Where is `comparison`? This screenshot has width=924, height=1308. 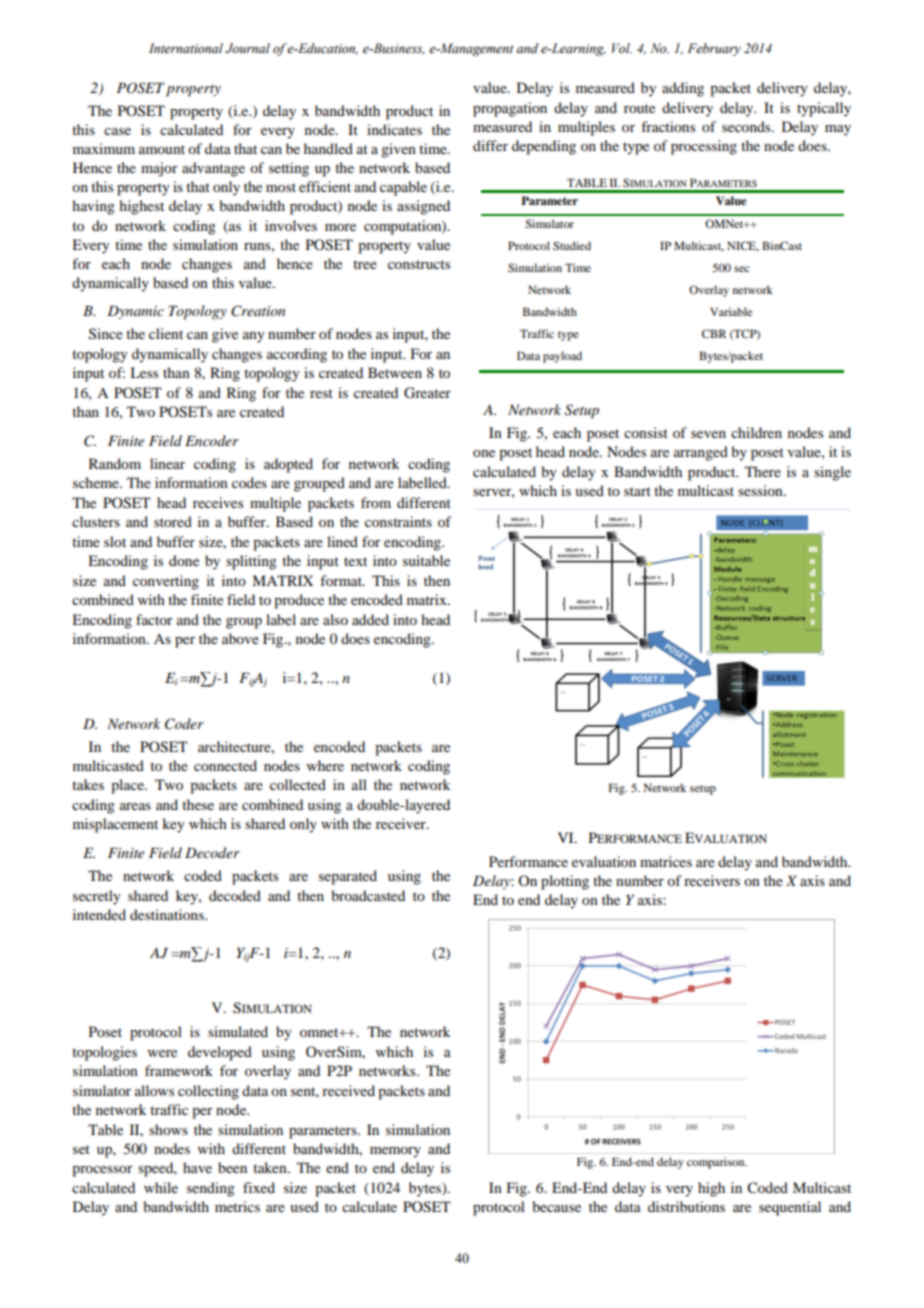
comparison is located at coordinates (717, 1163).
